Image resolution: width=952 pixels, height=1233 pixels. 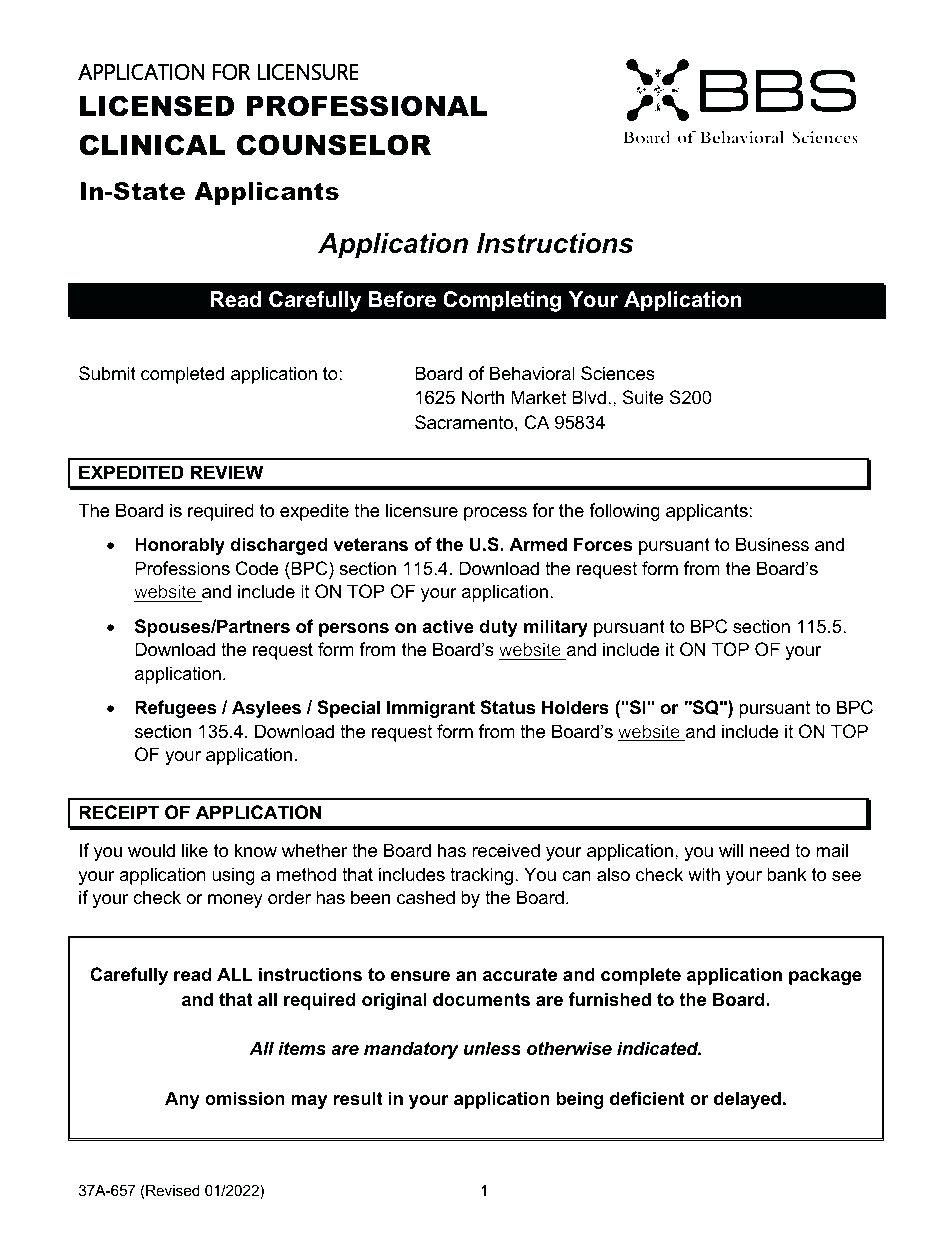 What do you see at coordinates (173, 1190) in the page?
I see `Revised` at bounding box center [173, 1190].
